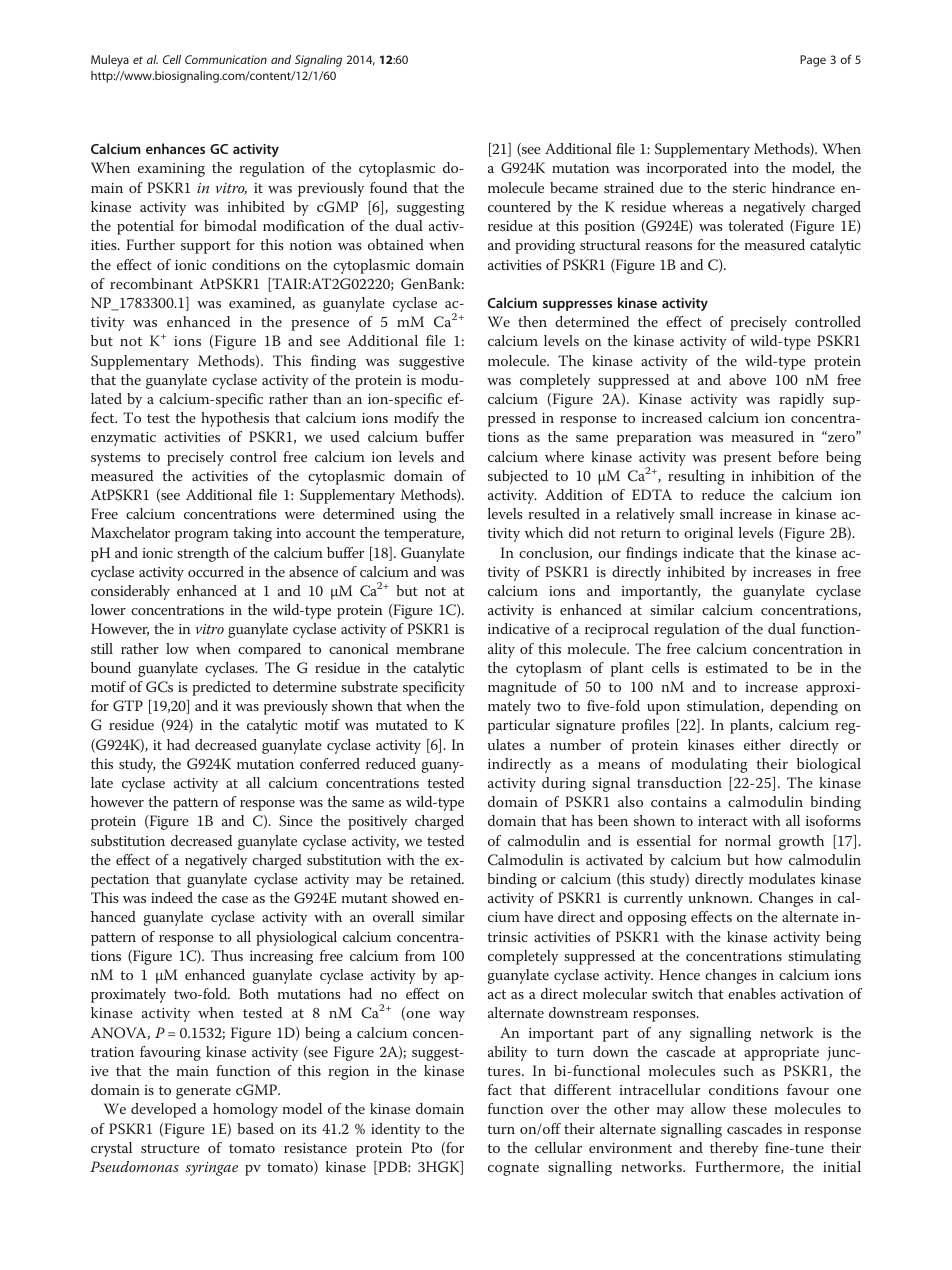  Describe the element at coordinates (720, 897) in the screenshot. I see `unknown` at that location.
